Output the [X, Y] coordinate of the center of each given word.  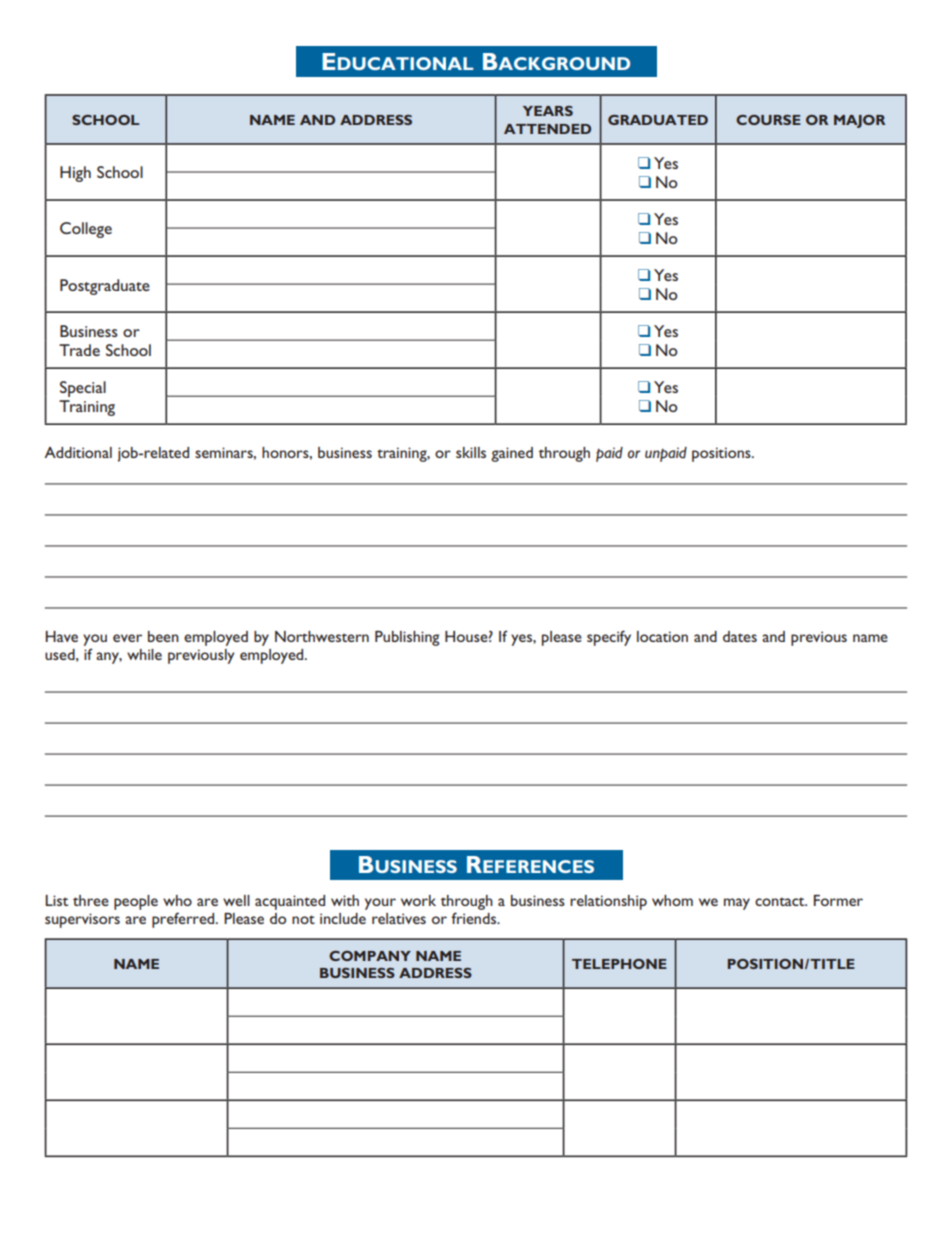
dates [740, 636]
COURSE [768, 120]
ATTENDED [547, 129]
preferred [184, 920]
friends [475, 918]
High [75, 174]
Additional [78, 452]
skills [471, 452]
